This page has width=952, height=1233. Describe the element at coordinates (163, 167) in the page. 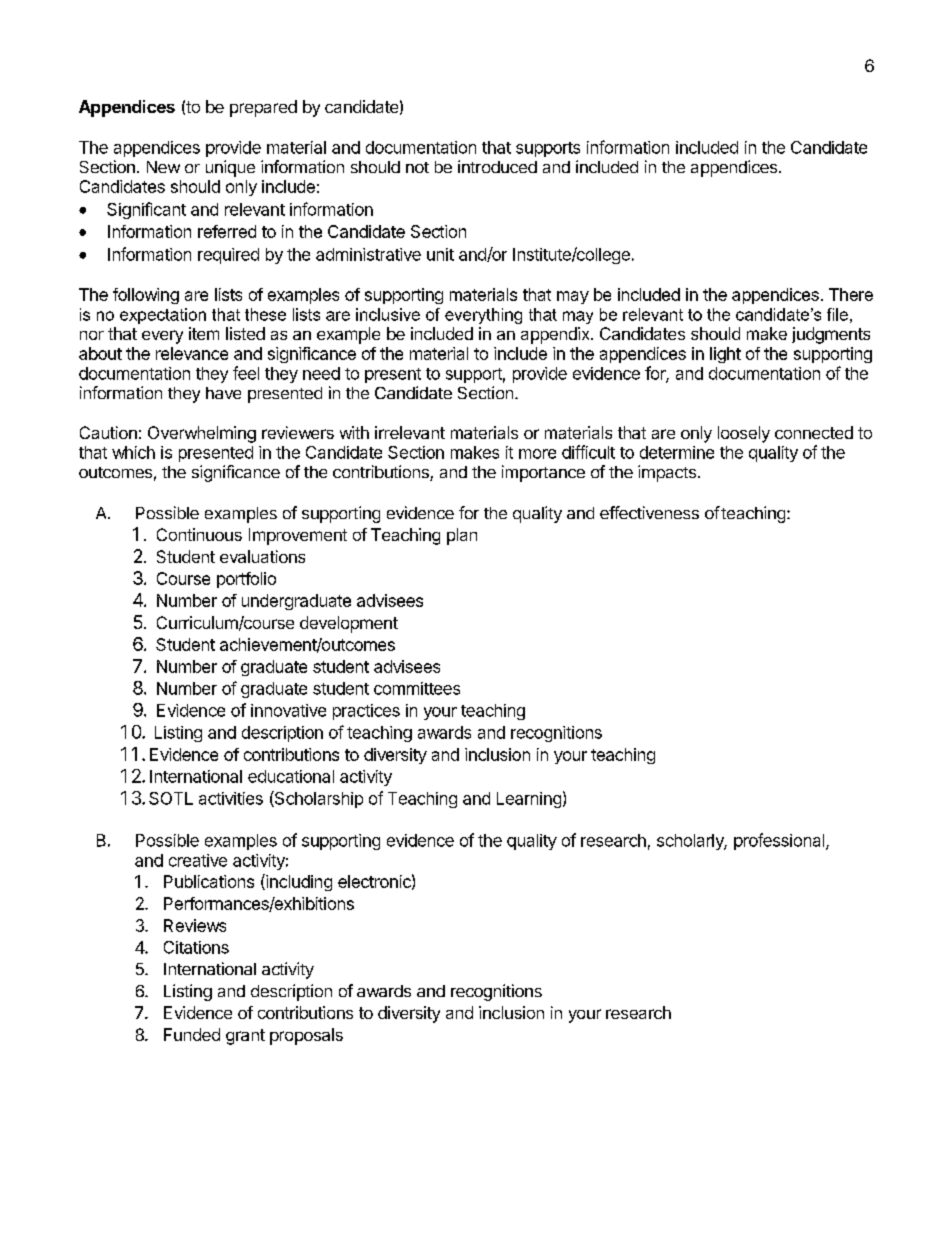

I see `New` at that location.
